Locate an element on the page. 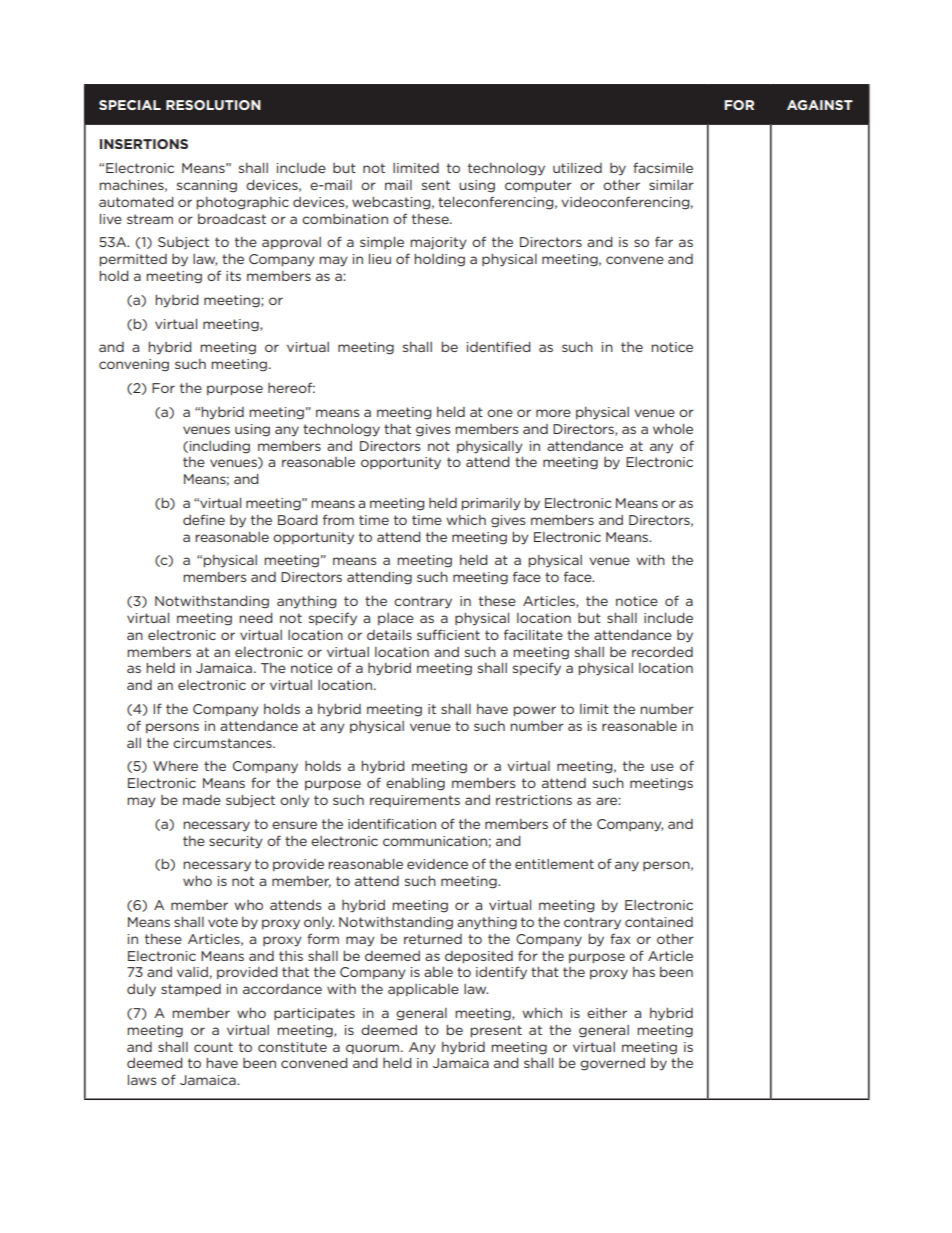  count is located at coordinates (213, 1047).
